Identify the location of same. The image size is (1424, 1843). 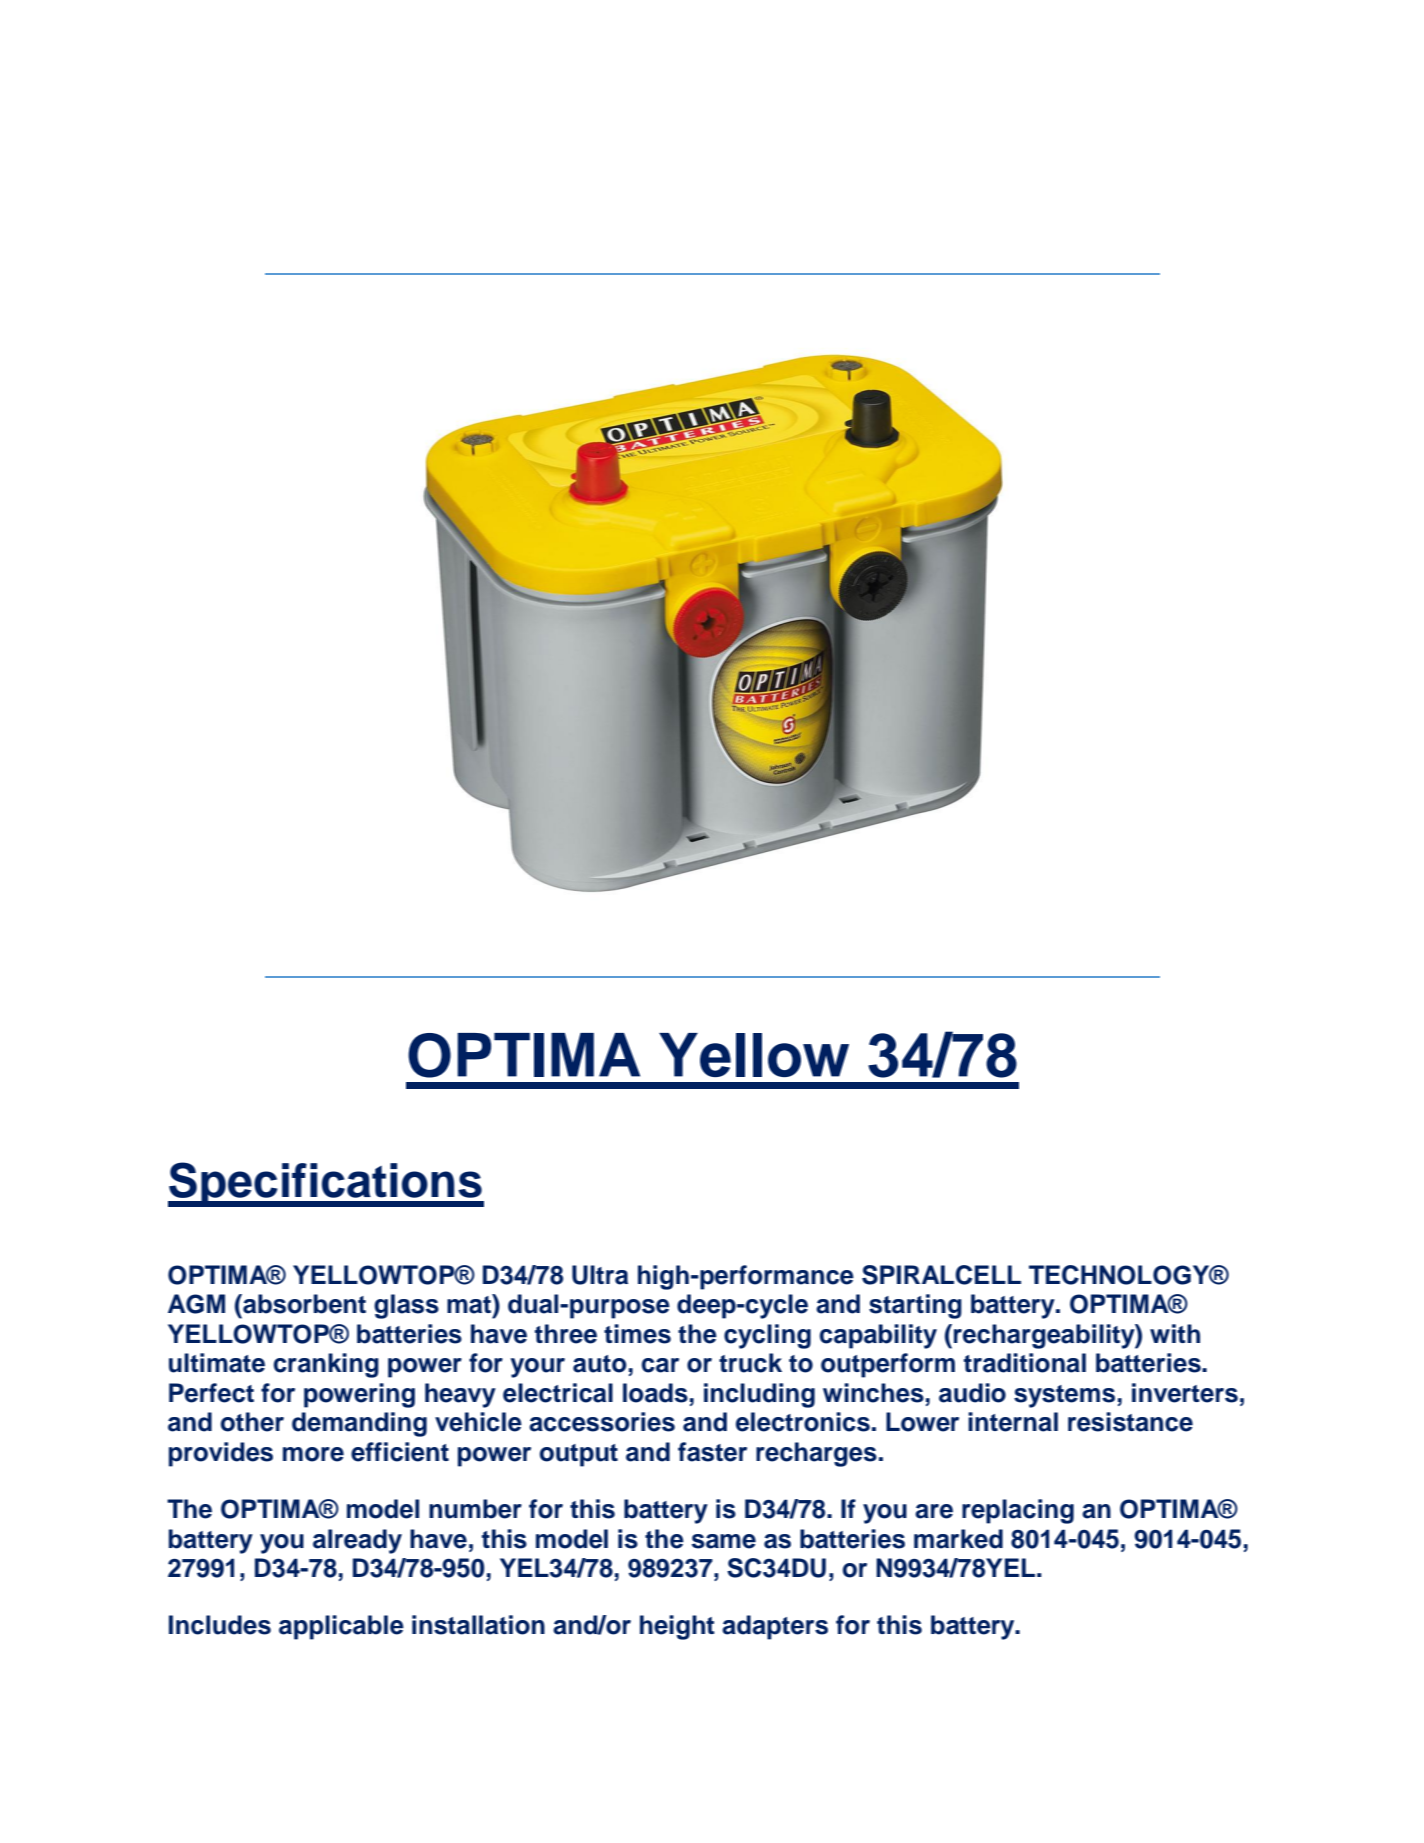
(724, 1541).
